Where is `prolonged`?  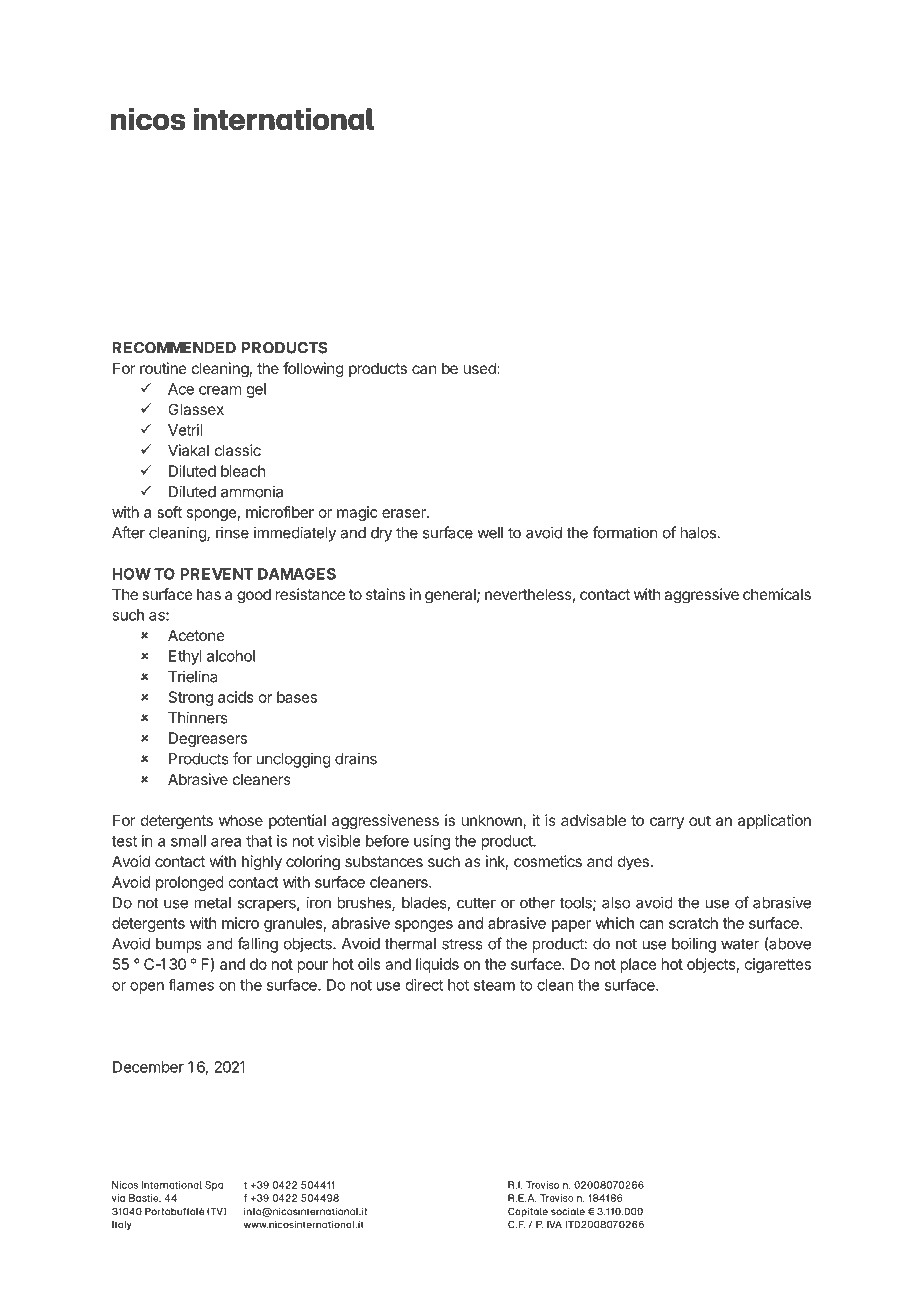
prolonged is located at coordinates (190, 883).
